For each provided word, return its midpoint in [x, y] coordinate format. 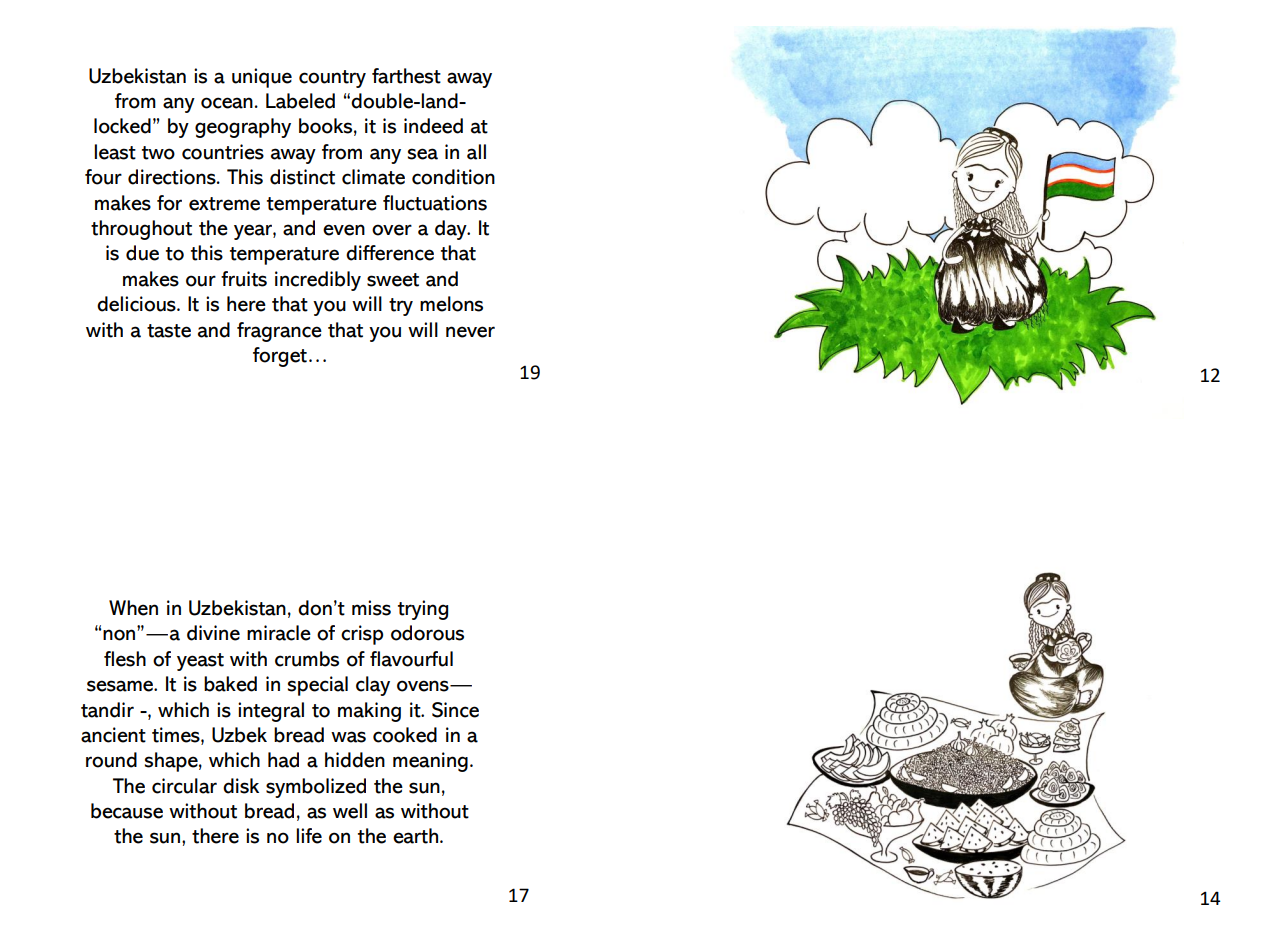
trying [423, 610]
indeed [433, 126]
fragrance [279, 332]
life [309, 836]
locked [122, 126]
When [133, 608]
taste [169, 331]
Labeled [300, 101]
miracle [279, 633]
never [470, 332]
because [127, 811]
